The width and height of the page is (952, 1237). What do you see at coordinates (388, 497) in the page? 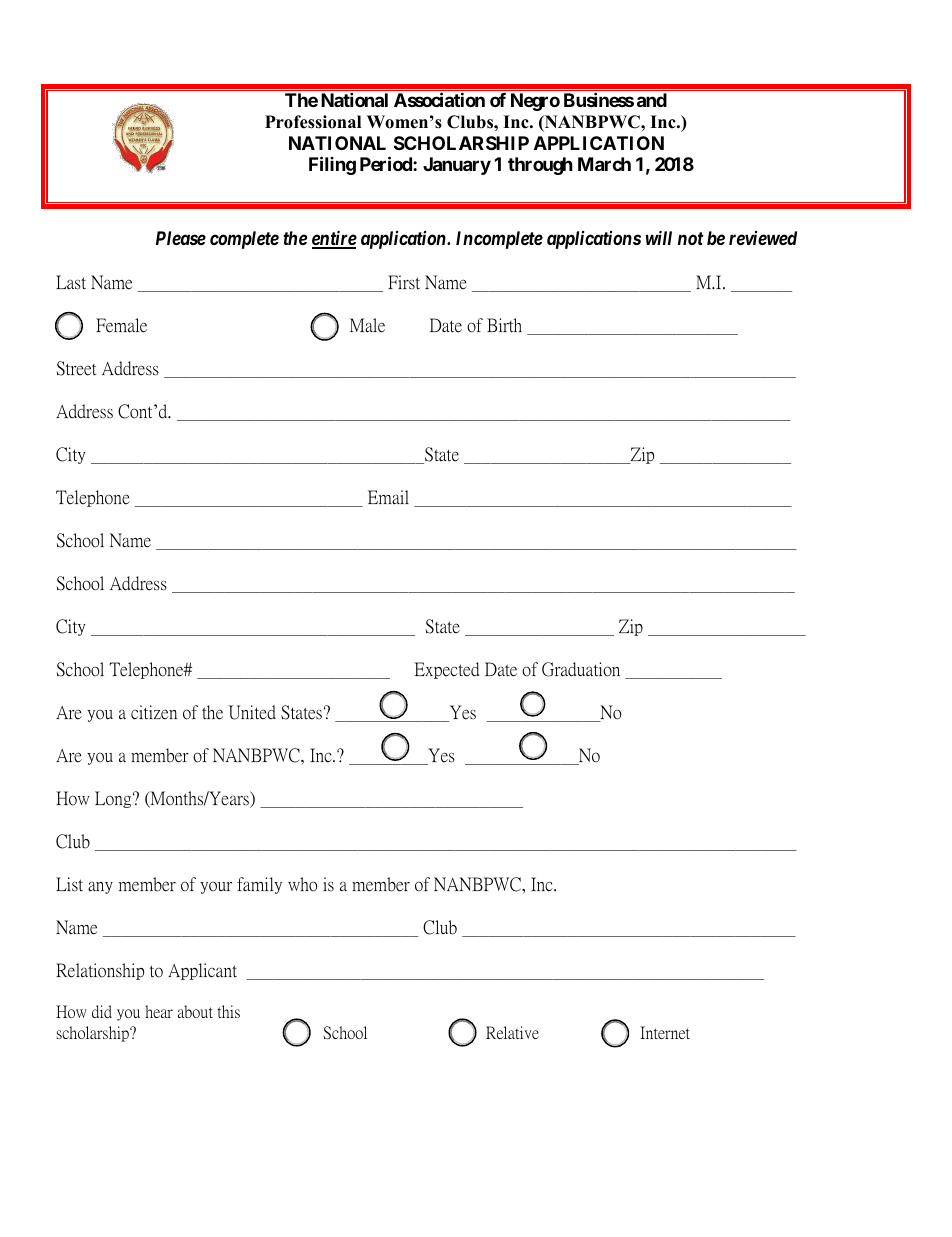
I see `Email` at bounding box center [388, 497].
